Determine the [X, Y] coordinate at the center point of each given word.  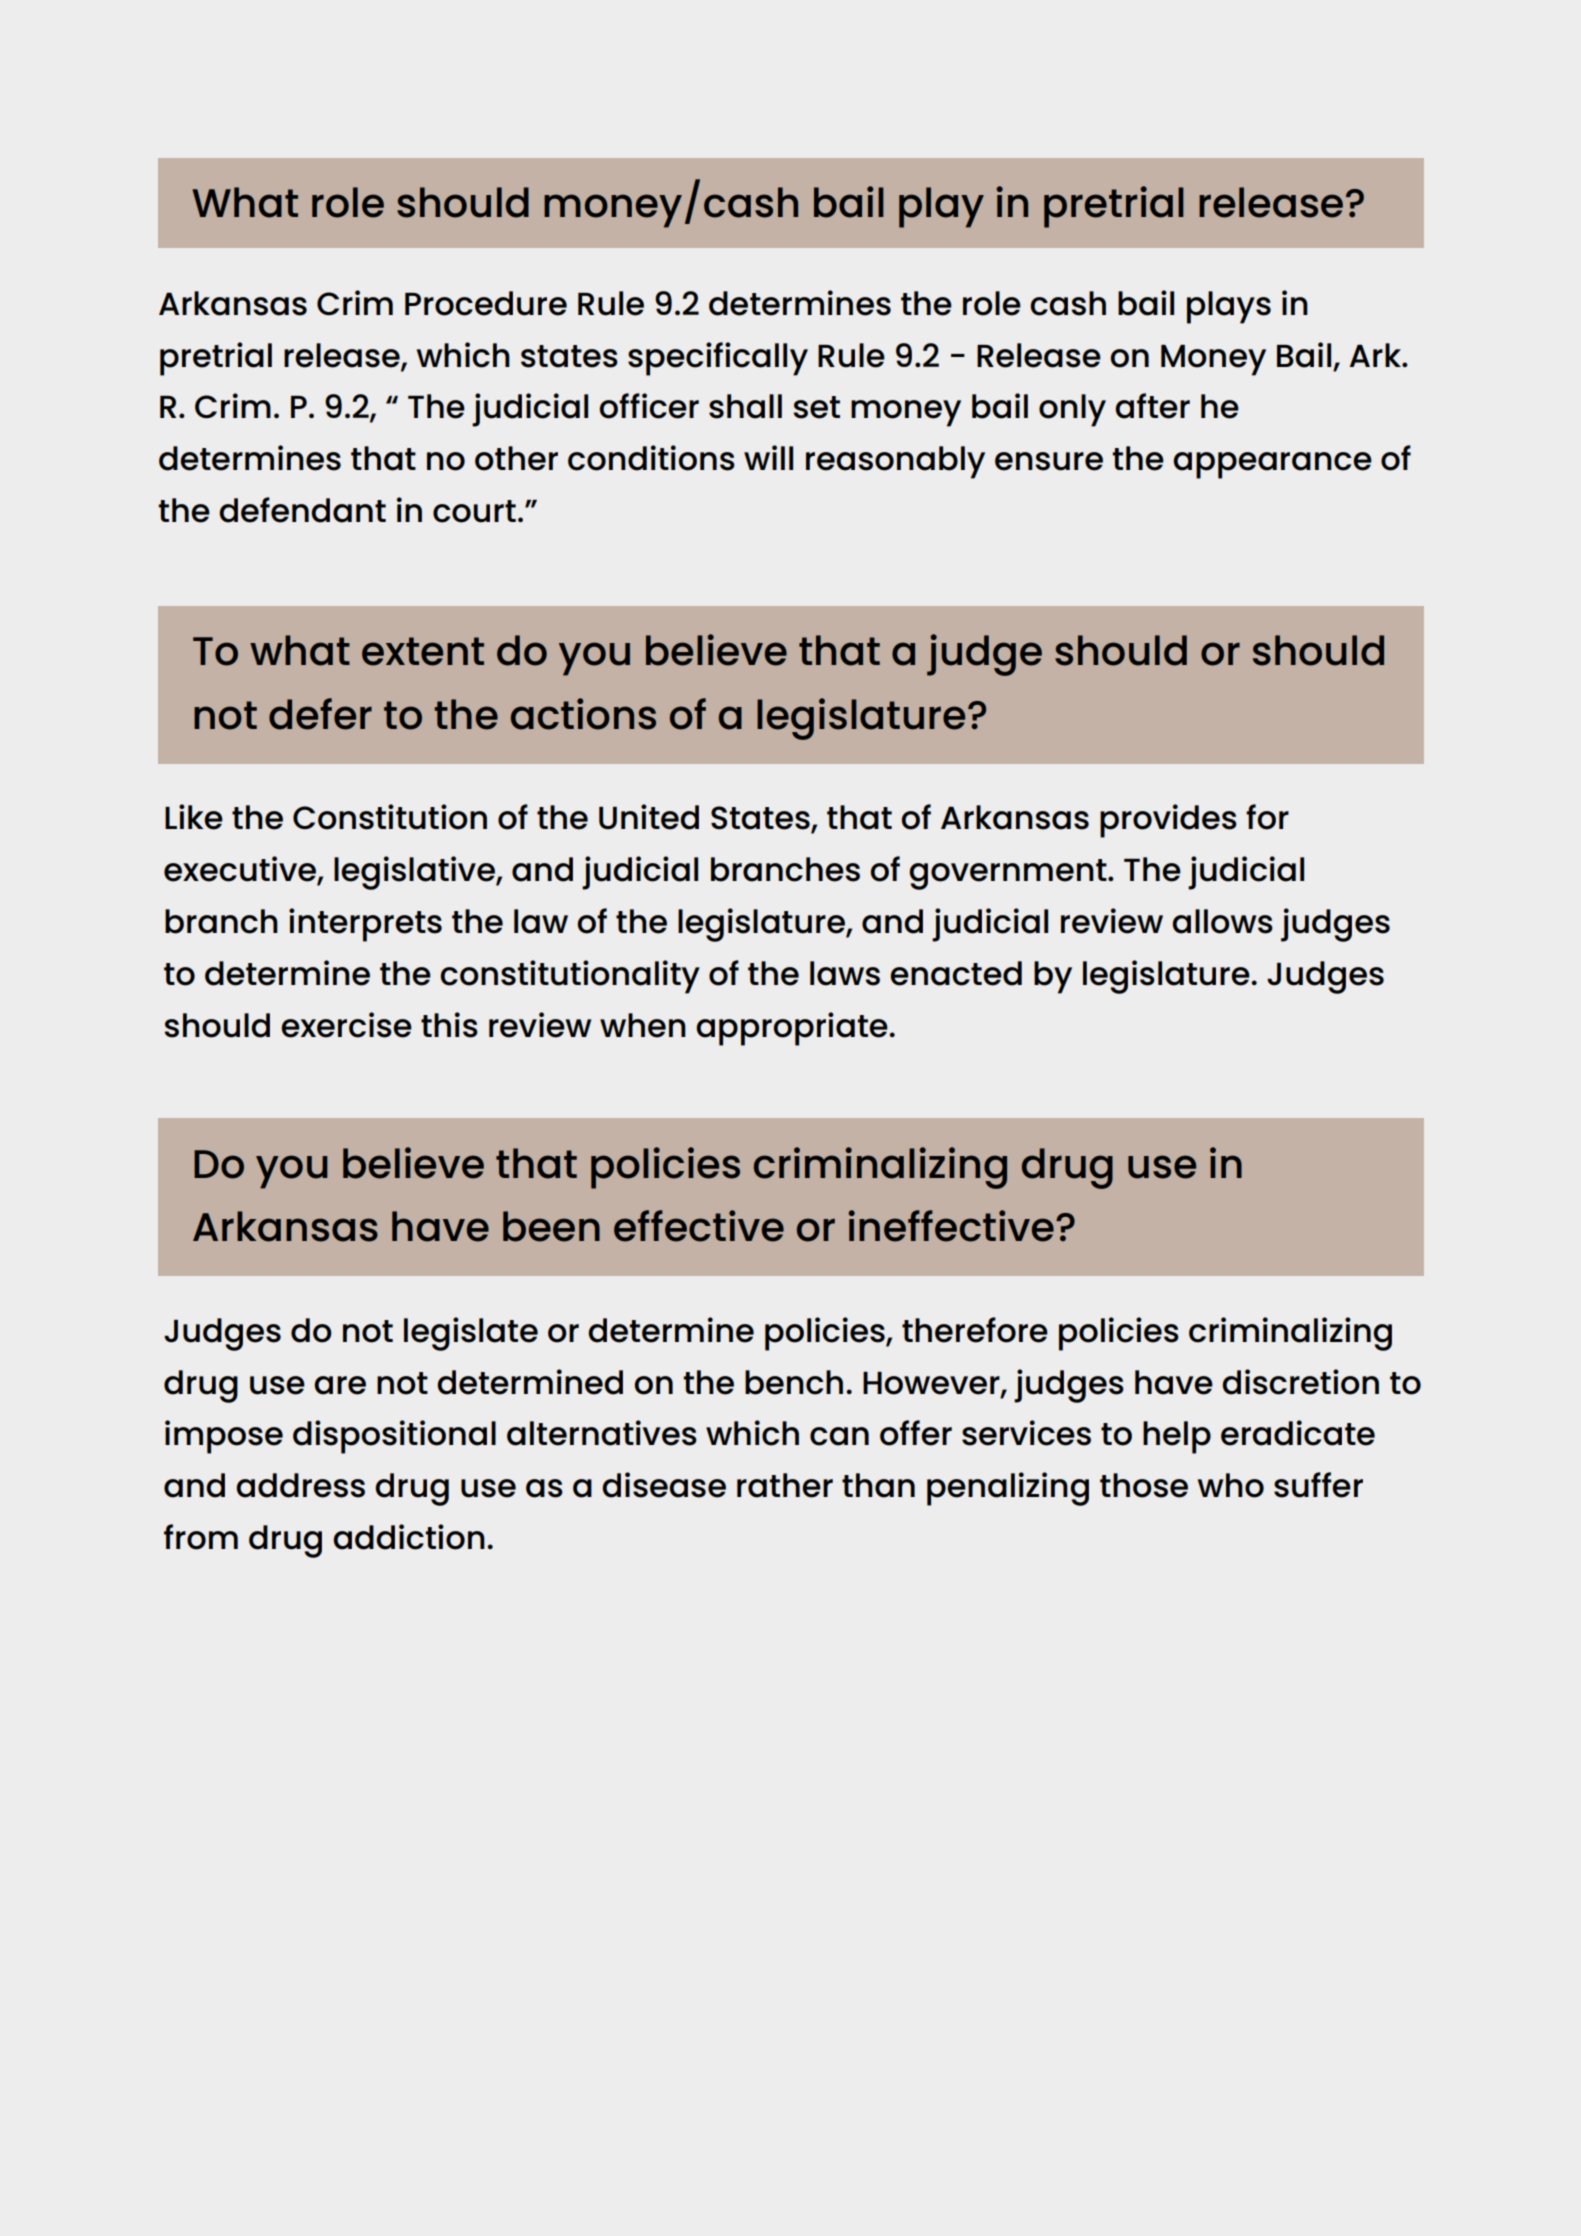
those [1144, 1485]
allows [1222, 921]
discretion [1300, 1382]
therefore [975, 1330]
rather [785, 1485]
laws [845, 973]
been [551, 1226]
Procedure [486, 303]
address [300, 1485]
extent [423, 651]
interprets [365, 925]
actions [583, 714]
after [1152, 406]
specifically [718, 359]
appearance [1272, 465]
